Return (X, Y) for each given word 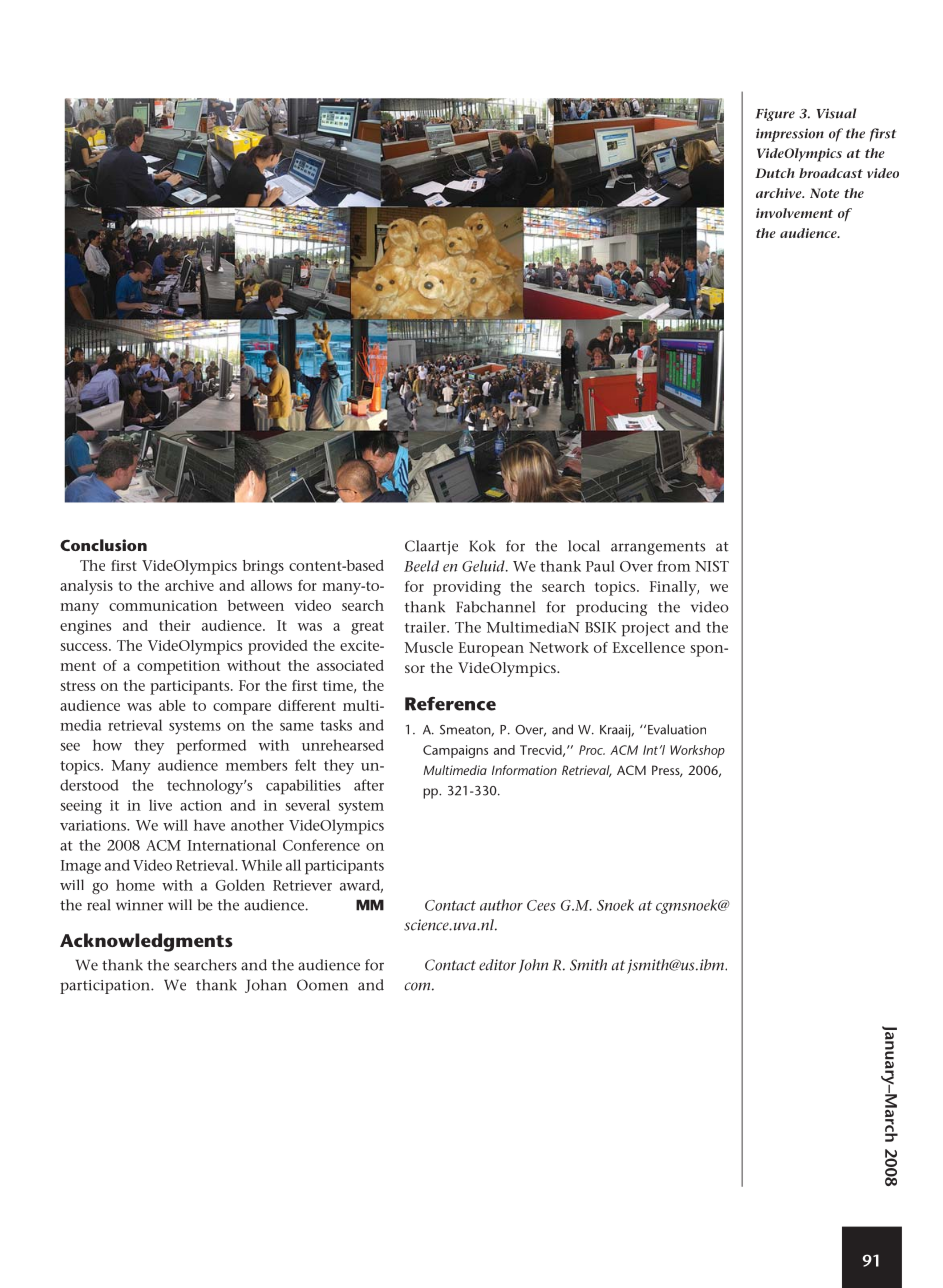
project (646, 629)
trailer (426, 627)
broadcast (831, 173)
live (160, 805)
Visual (836, 113)
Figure (775, 114)
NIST (712, 566)
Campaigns (455, 751)
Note (824, 193)
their (175, 625)
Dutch (774, 173)
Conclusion (103, 545)
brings (263, 567)
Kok (482, 546)
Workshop (697, 751)
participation (106, 987)
